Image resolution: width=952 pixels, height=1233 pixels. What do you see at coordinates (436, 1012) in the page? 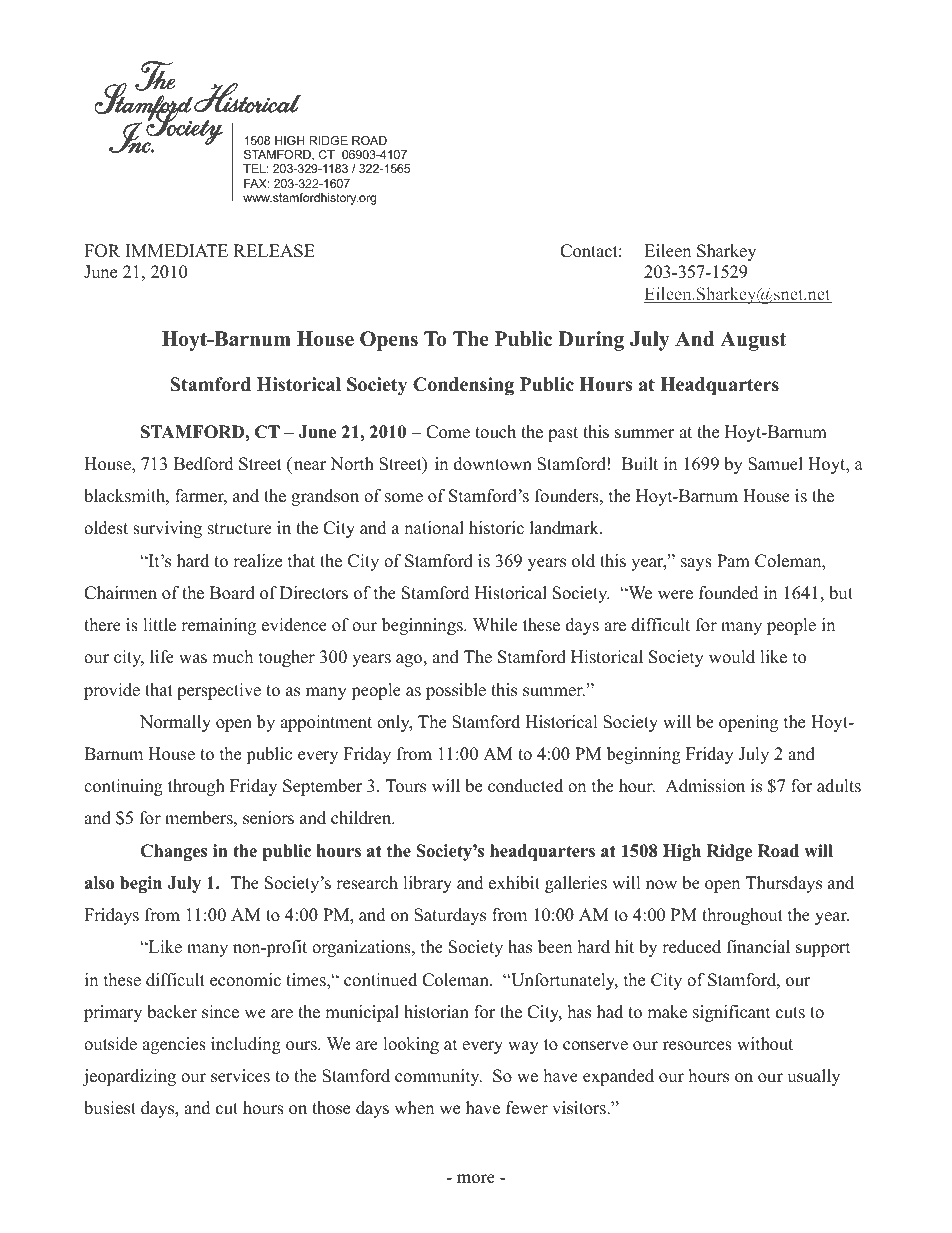
I see `historian` at bounding box center [436, 1012].
